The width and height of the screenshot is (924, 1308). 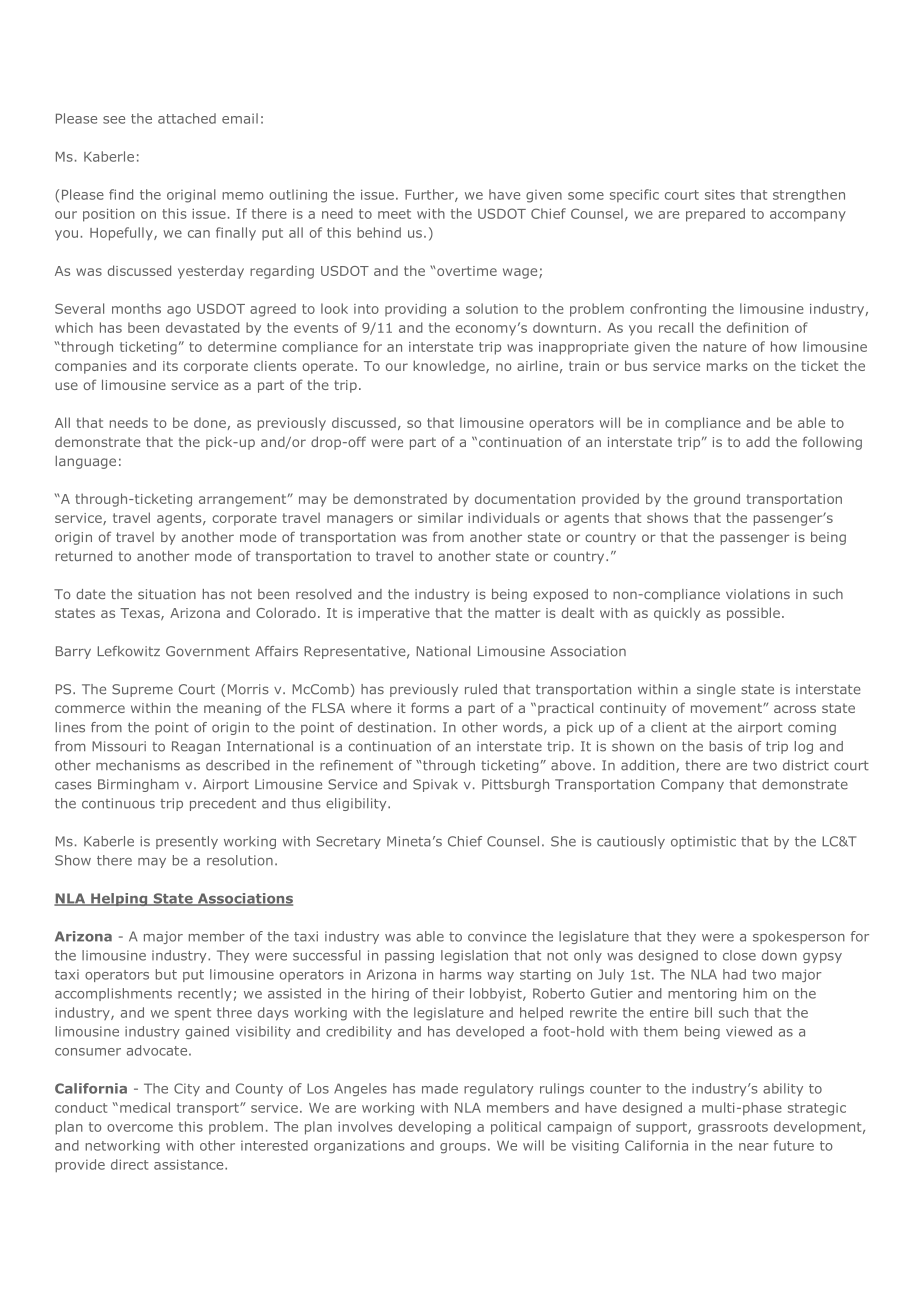 What do you see at coordinates (720, 195) in the screenshot?
I see `sites` at bounding box center [720, 195].
